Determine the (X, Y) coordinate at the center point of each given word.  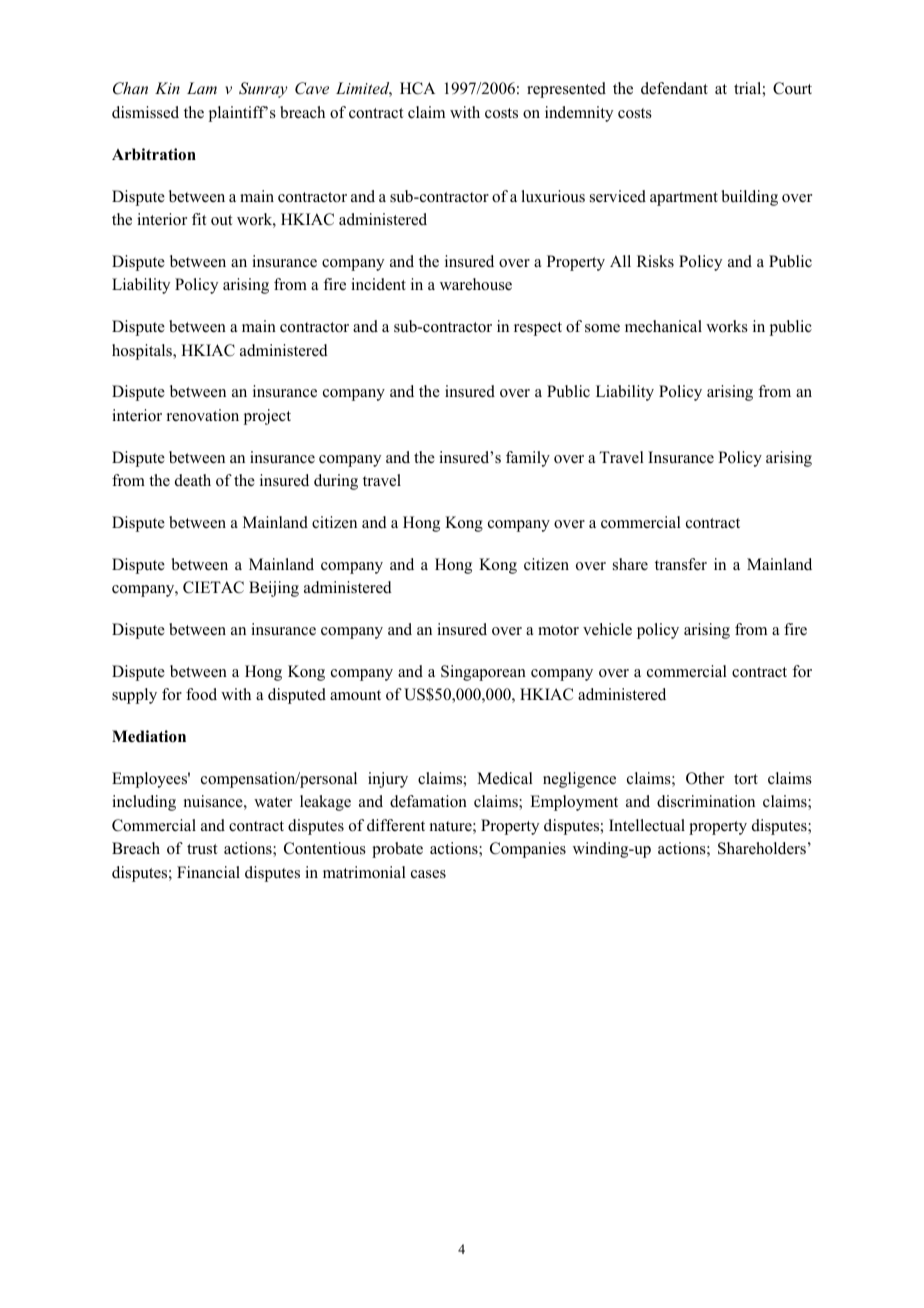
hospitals (143, 352)
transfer (681, 564)
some (602, 328)
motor (558, 630)
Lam (202, 88)
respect (538, 329)
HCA (417, 88)
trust (202, 849)
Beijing (274, 589)
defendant (674, 88)
